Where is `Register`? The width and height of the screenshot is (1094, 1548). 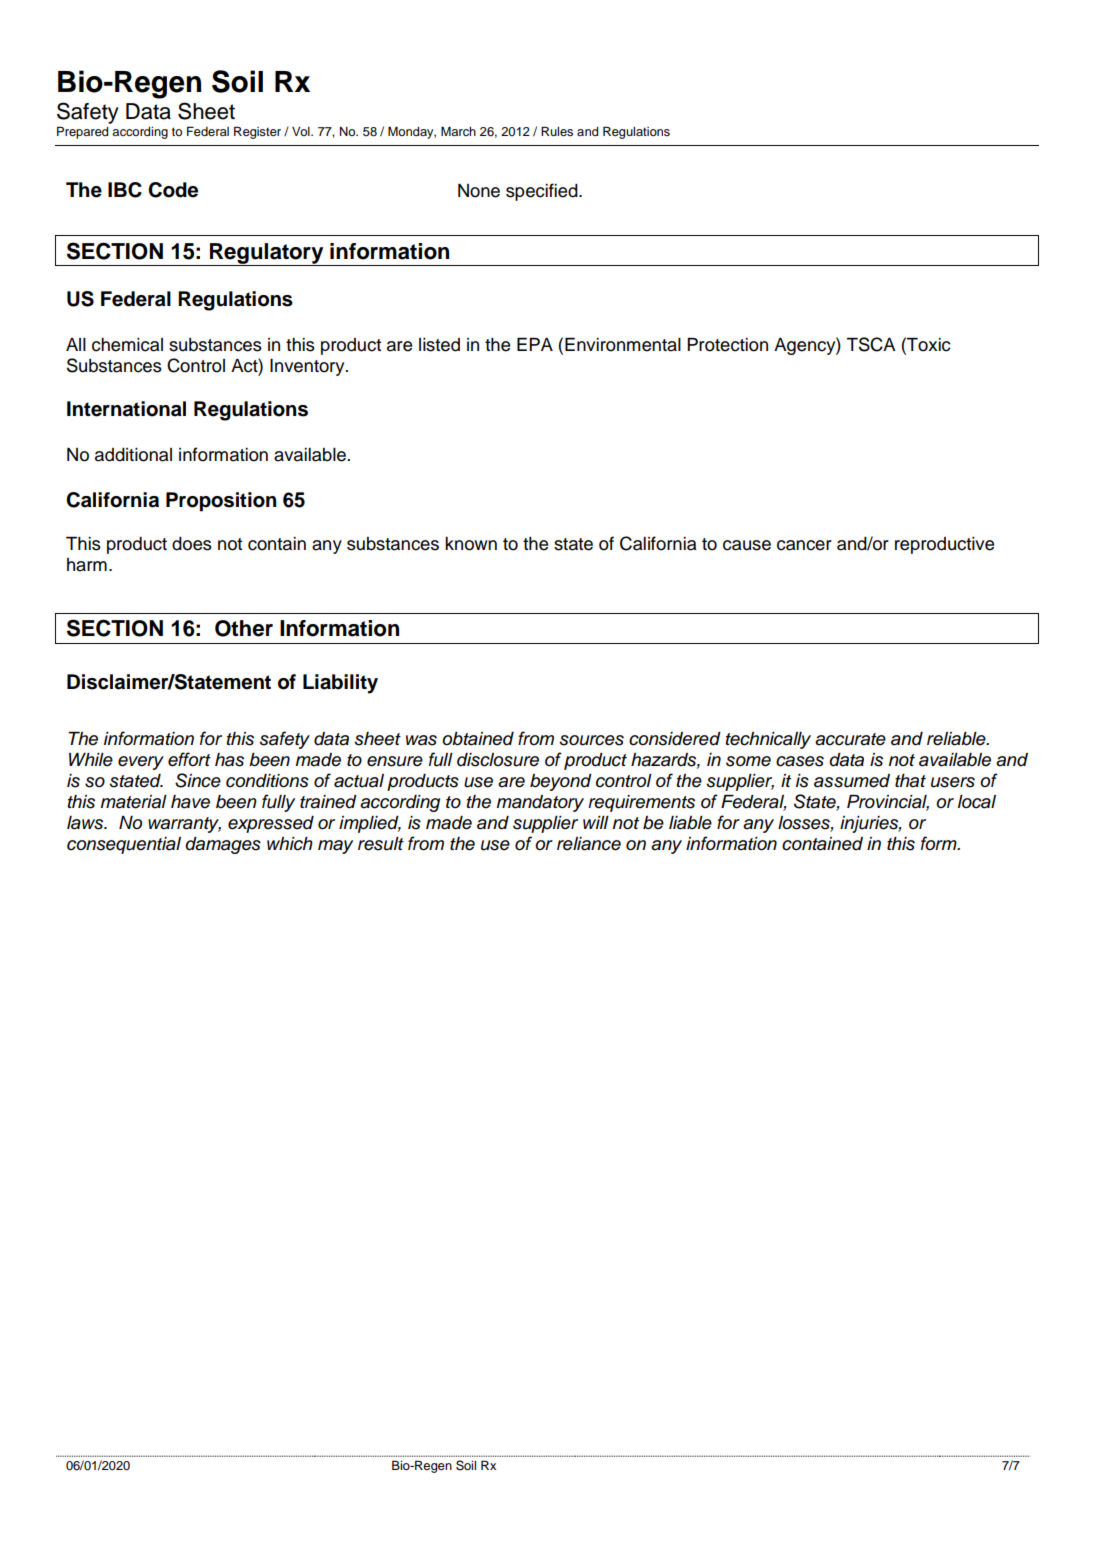 Register is located at coordinates (257, 132).
